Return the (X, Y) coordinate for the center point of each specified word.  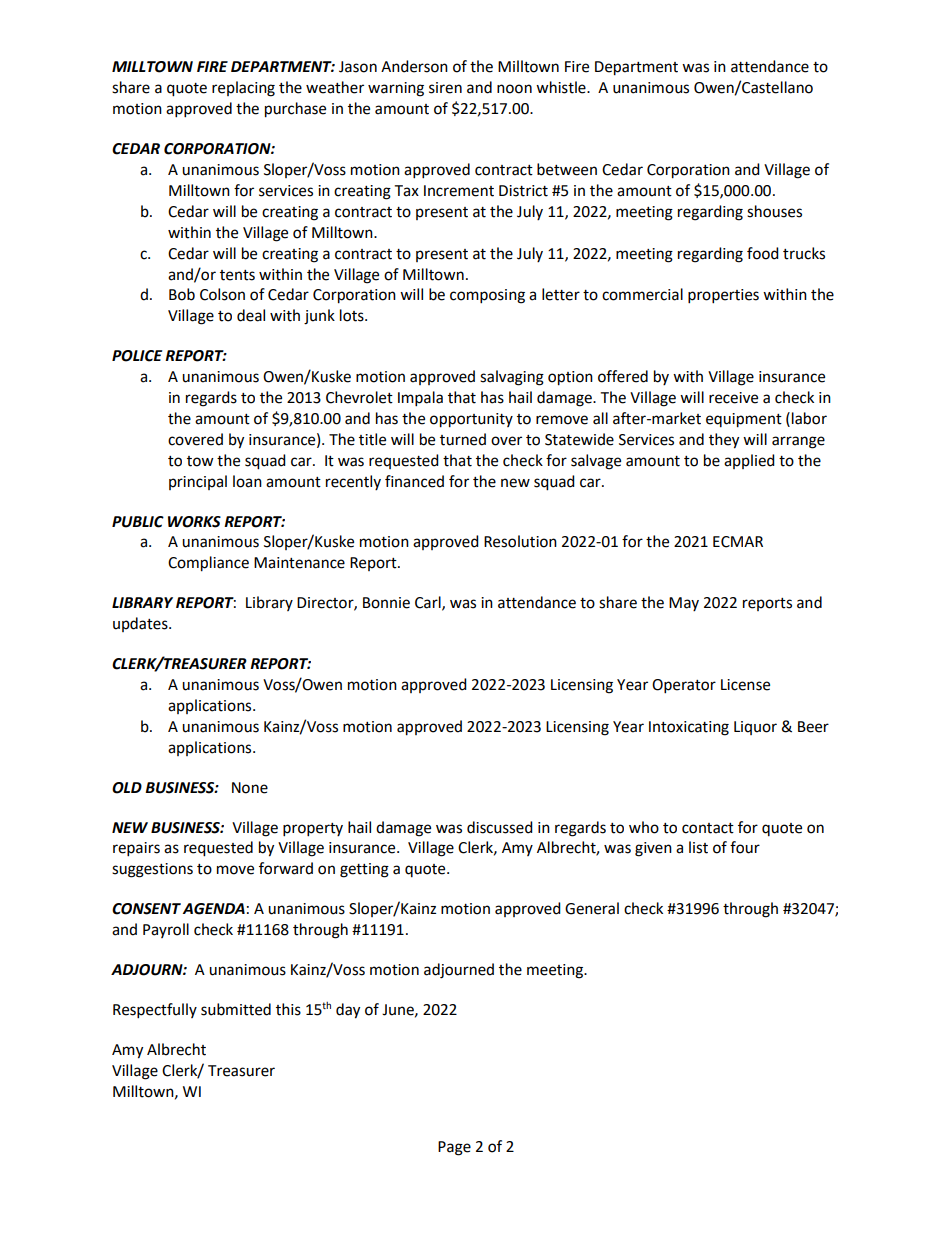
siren (445, 88)
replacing (243, 89)
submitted (236, 1009)
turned (463, 439)
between (567, 169)
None (250, 788)
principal (198, 482)
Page (454, 1148)
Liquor (755, 728)
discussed (500, 827)
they (724, 441)
